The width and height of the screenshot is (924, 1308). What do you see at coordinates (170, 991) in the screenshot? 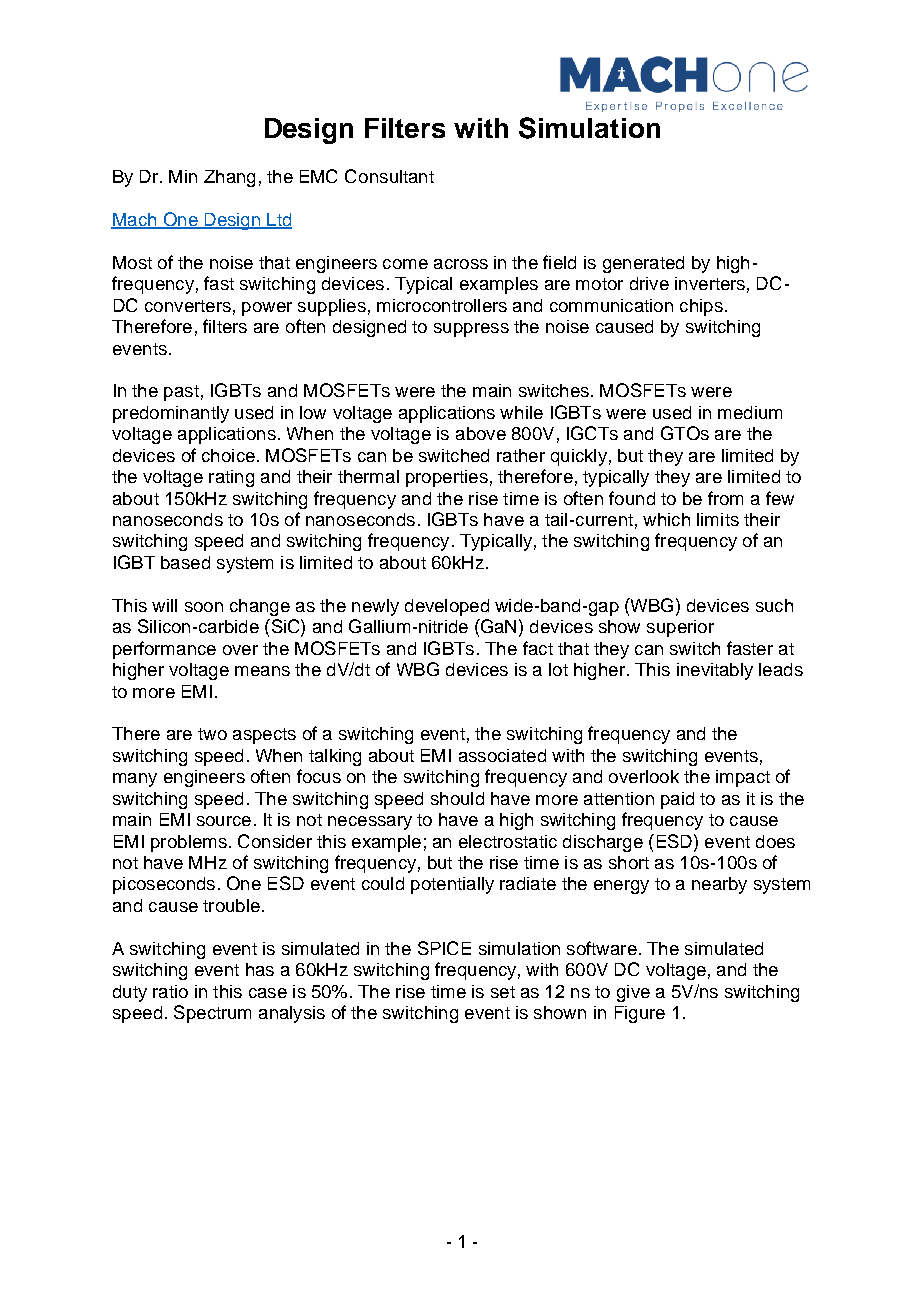
I see `ratio` at bounding box center [170, 991].
